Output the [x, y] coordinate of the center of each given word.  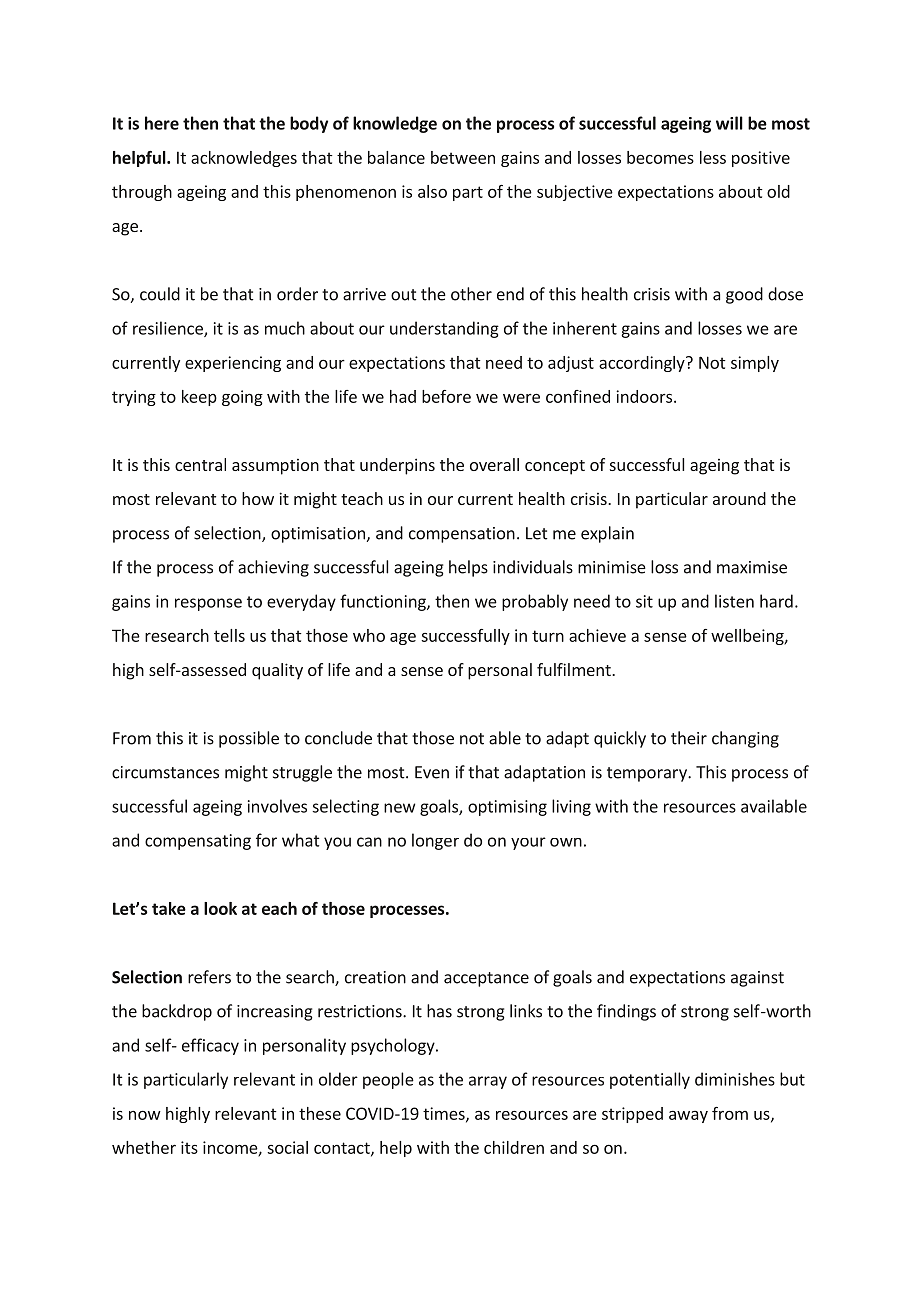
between [463, 157]
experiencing [233, 364]
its [189, 1147]
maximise [752, 567]
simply [755, 364]
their [689, 738]
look [220, 908]
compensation [462, 535]
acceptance [486, 979]
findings [626, 1012]
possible [249, 739]
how [258, 498]
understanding [444, 329]
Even [432, 772]
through [142, 193]
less [713, 157]
